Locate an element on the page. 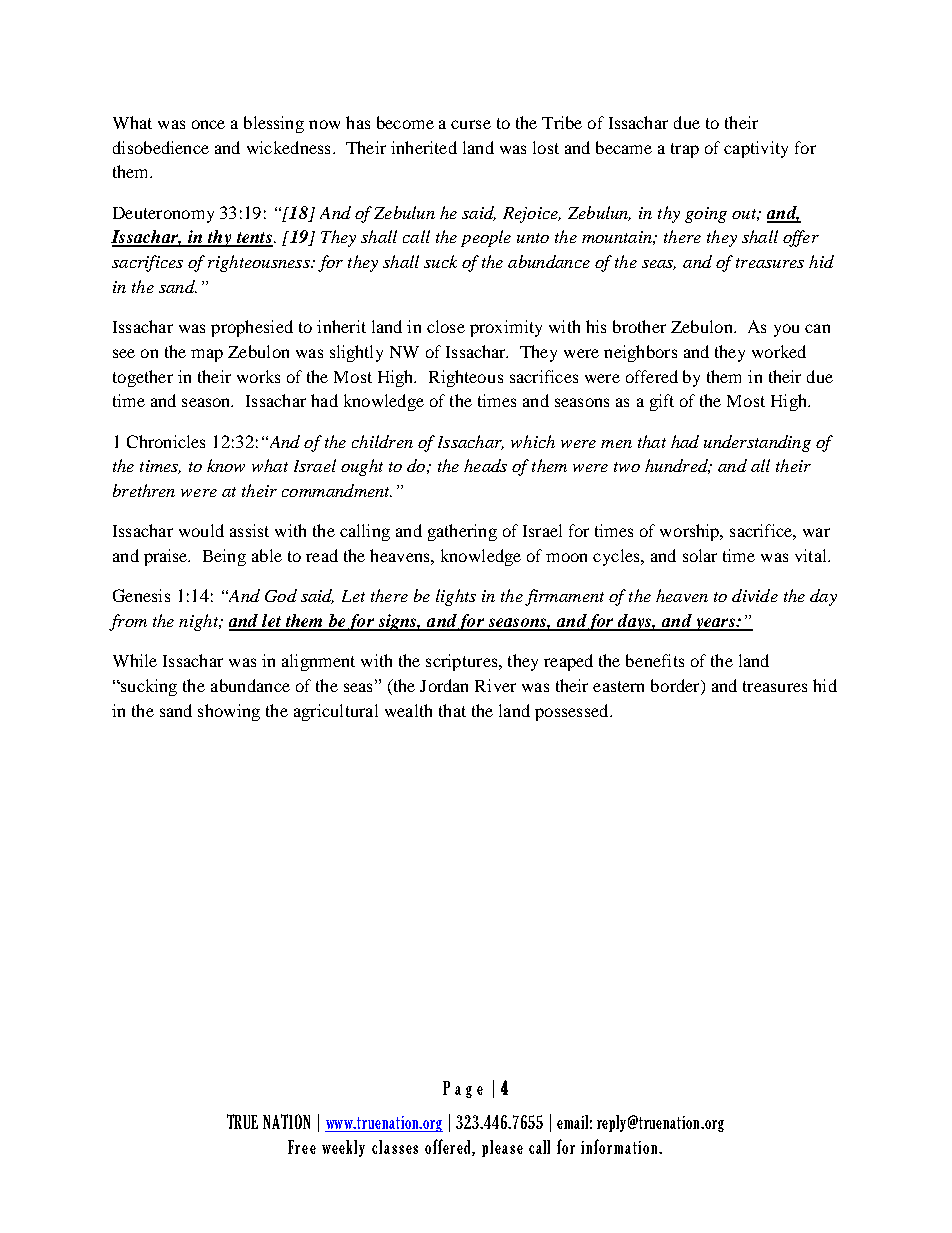 This page has height=1233, width=952. River is located at coordinates (495, 685).
